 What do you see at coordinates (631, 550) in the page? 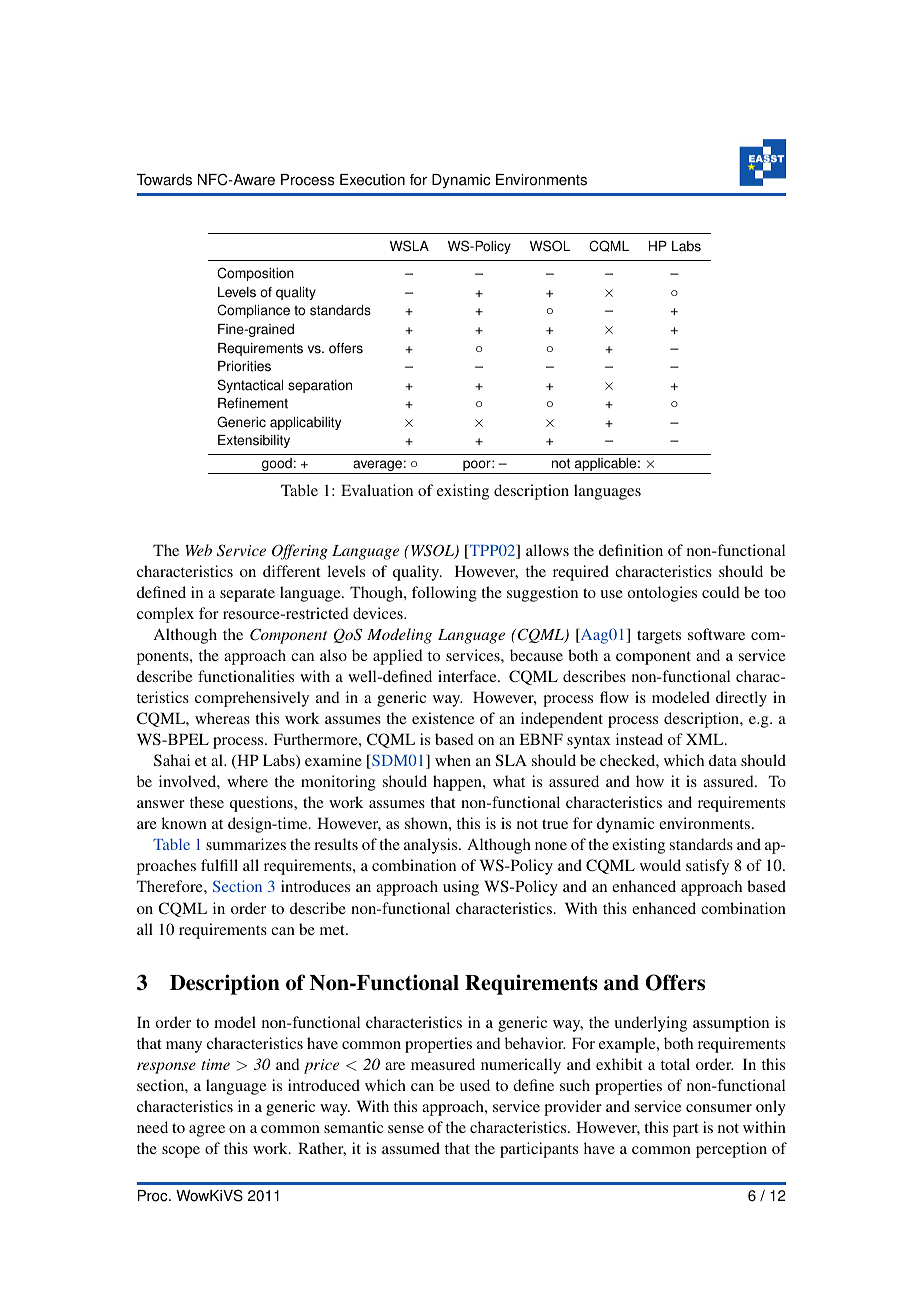
I see `definition` at bounding box center [631, 550].
